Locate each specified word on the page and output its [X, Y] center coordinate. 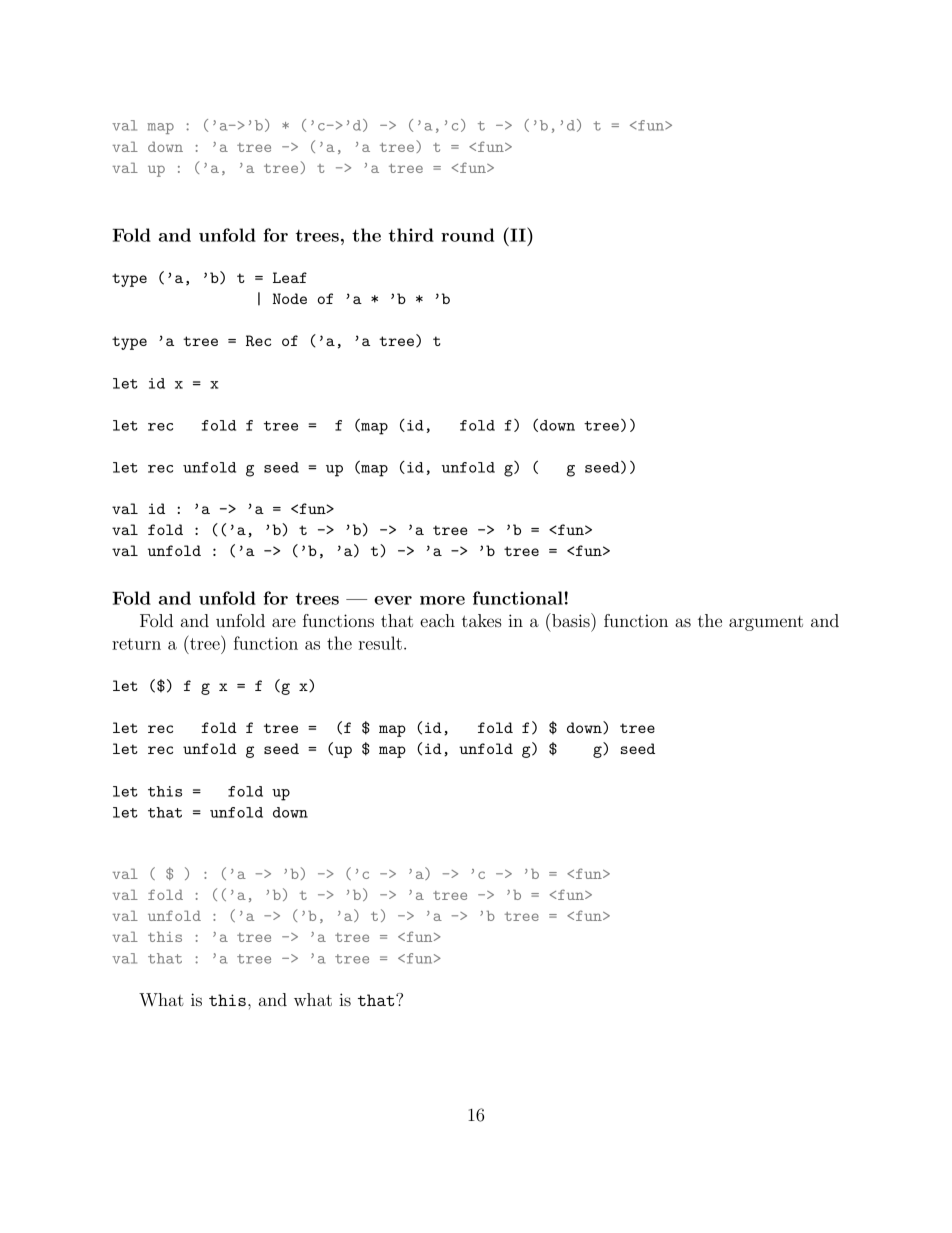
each [437, 620]
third [411, 235]
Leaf [290, 277]
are [284, 622]
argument [766, 623]
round [467, 235]
